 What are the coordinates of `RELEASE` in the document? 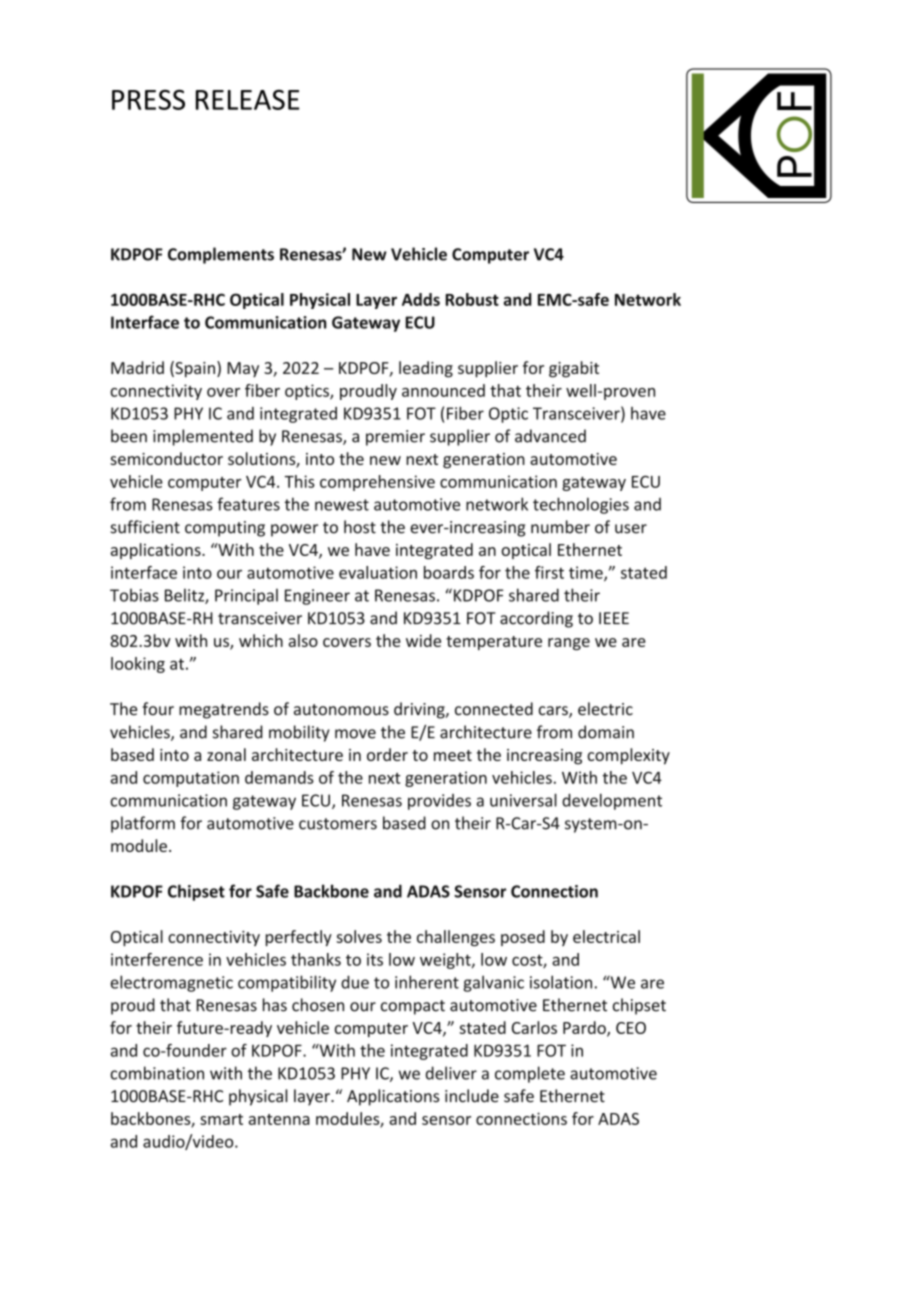 It's located at (248, 99).
